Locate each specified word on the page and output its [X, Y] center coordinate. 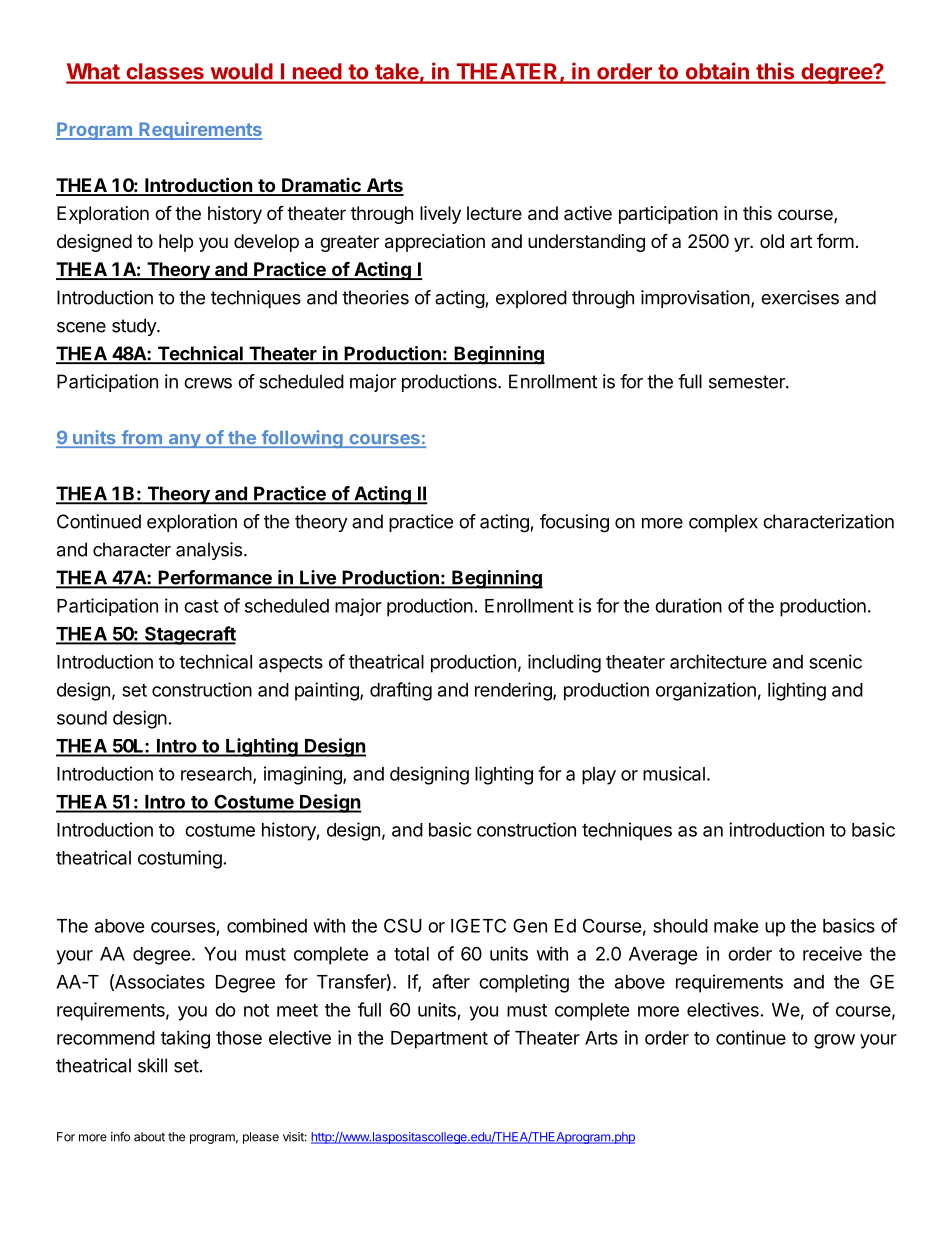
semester [748, 382]
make [736, 926]
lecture [494, 213]
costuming [180, 859]
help [176, 243]
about [149, 1137]
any [184, 441]
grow [834, 1041]
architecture [718, 661]
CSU [403, 925]
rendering [514, 691]
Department [439, 1040]
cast [201, 606]
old [772, 241]
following [302, 439]
